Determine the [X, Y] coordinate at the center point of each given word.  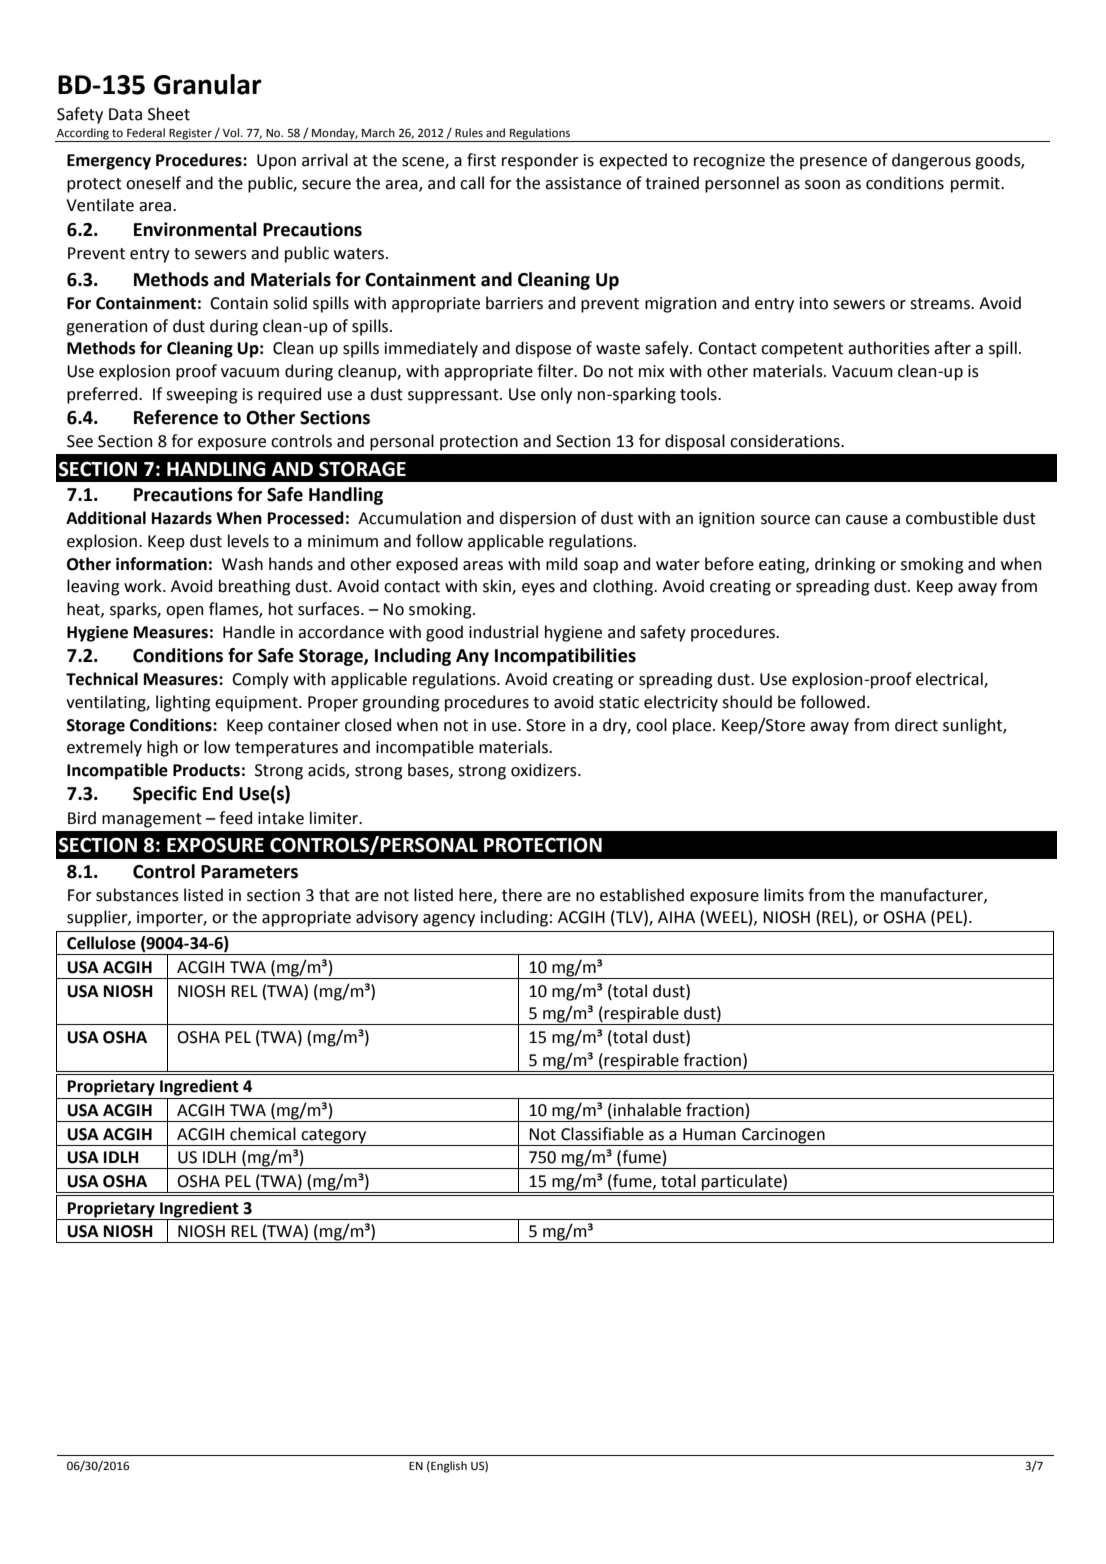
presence [833, 163]
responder [540, 161]
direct [916, 725]
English [448, 1467]
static [619, 702]
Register [190, 135]
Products [206, 770]
